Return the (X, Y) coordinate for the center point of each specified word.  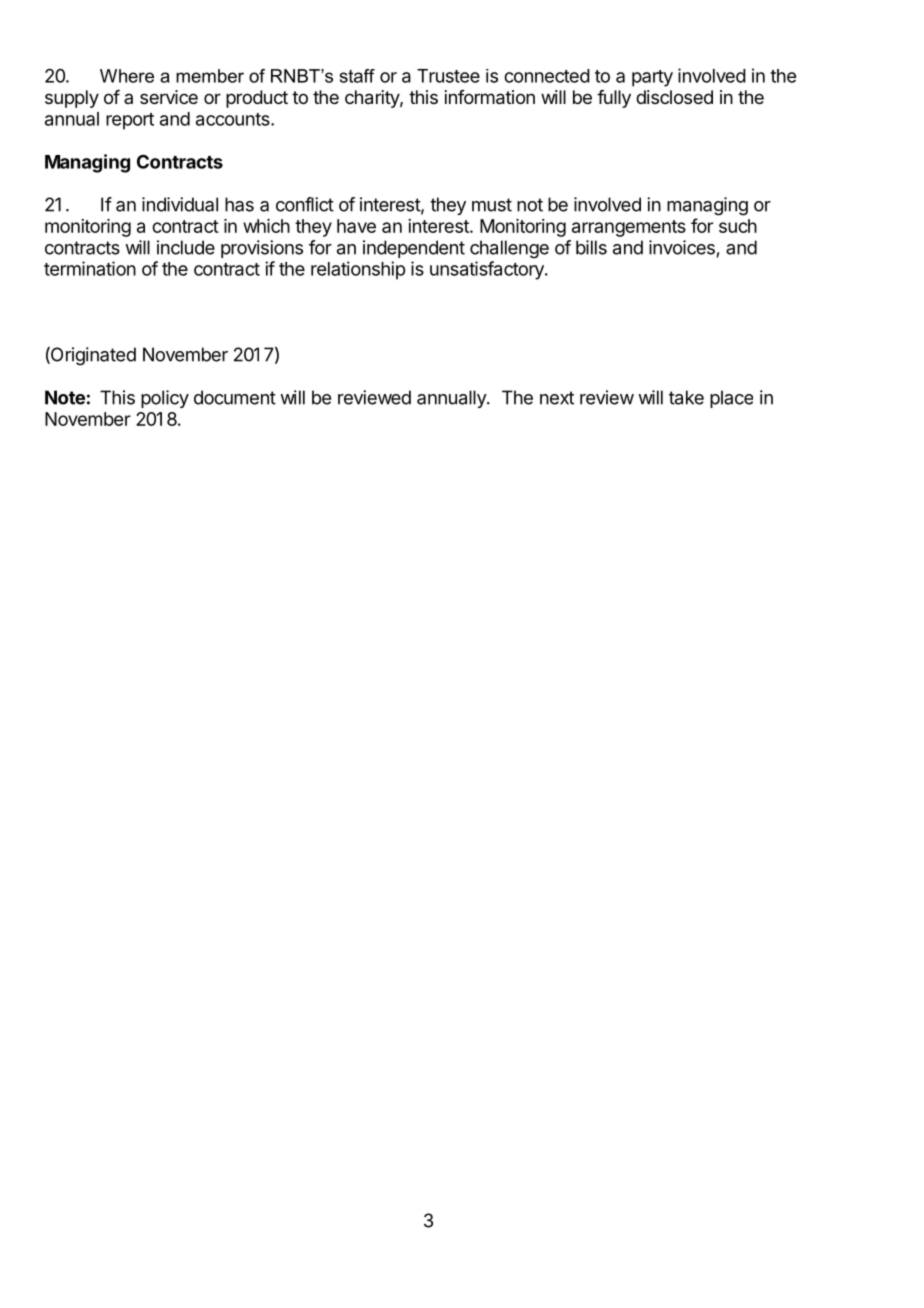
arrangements (629, 228)
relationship (358, 270)
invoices (682, 247)
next (557, 398)
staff (357, 76)
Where (127, 76)
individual (180, 204)
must (492, 205)
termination (90, 268)
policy (165, 399)
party (652, 78)
